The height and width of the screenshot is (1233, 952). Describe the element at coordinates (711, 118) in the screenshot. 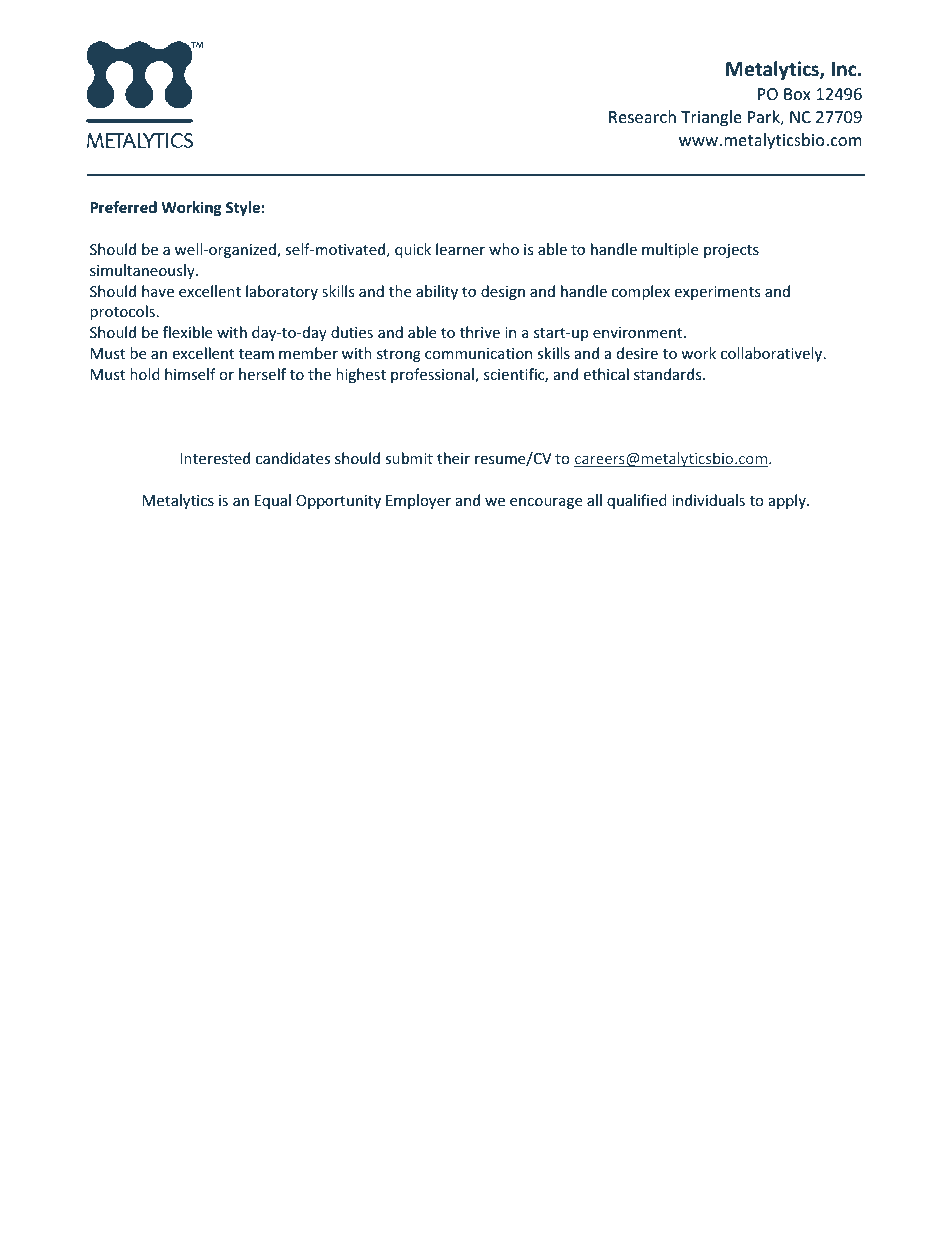

I see `Triangle` at that location.
